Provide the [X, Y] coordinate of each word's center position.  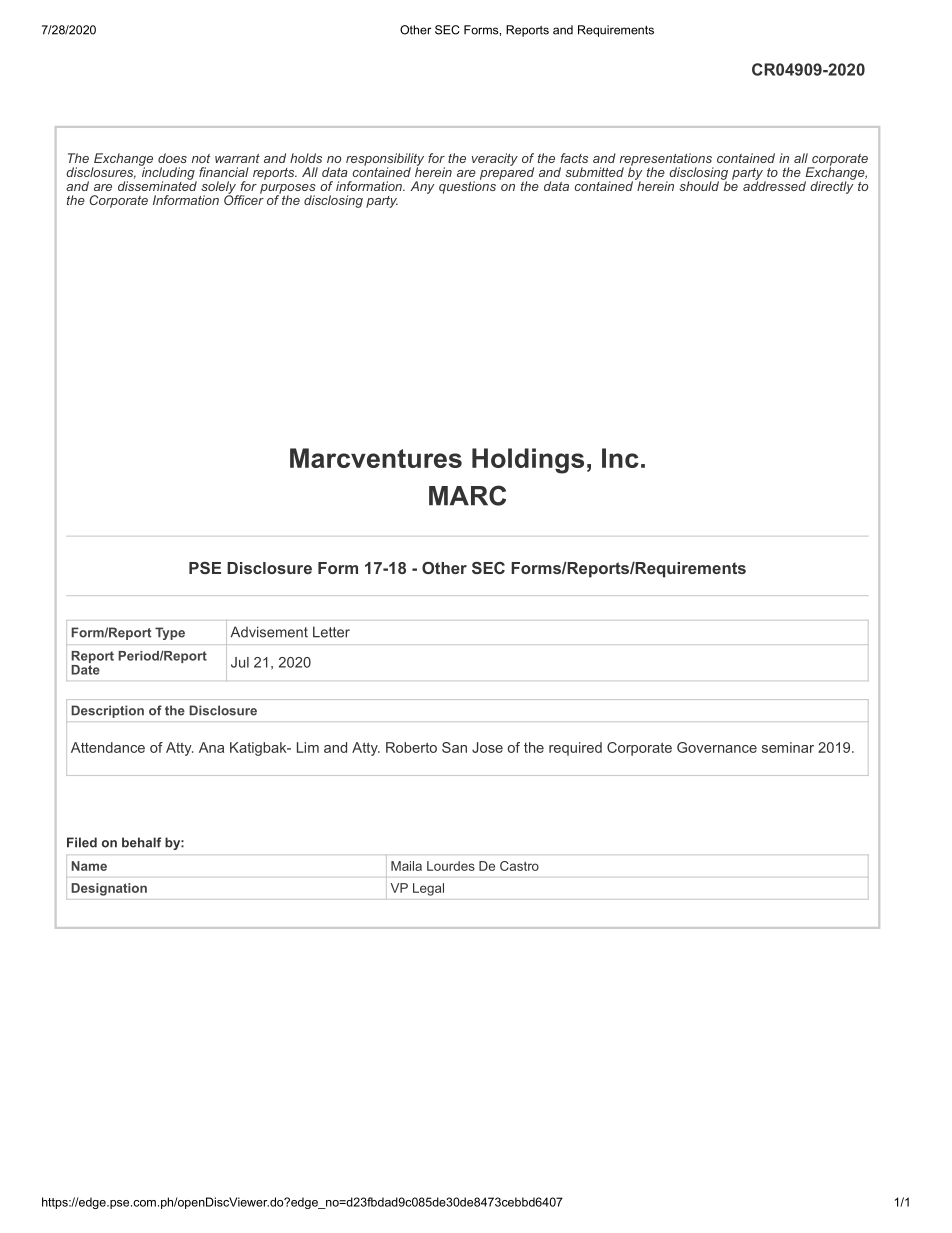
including [168, 173]
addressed [774, 185]
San [454, 747]
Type [170, 633]
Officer [244, 199]
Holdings [528, 461]
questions [467, 186]
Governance [717, 747]
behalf [141, 842]
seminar [788, 747]
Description [107, 711]
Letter [331, 632]
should [700, 185]
